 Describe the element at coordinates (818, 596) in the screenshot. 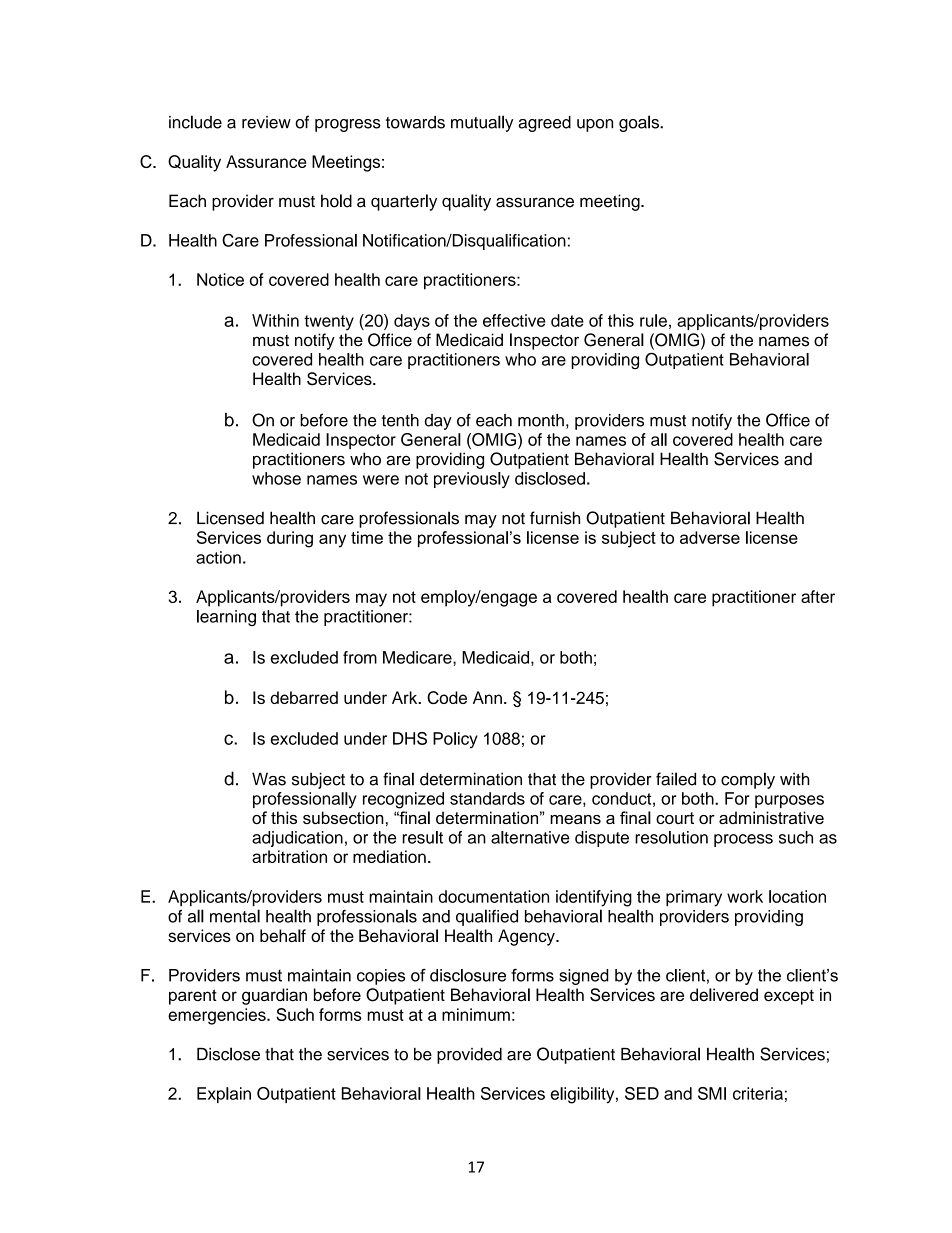

I see `after` at that location.
